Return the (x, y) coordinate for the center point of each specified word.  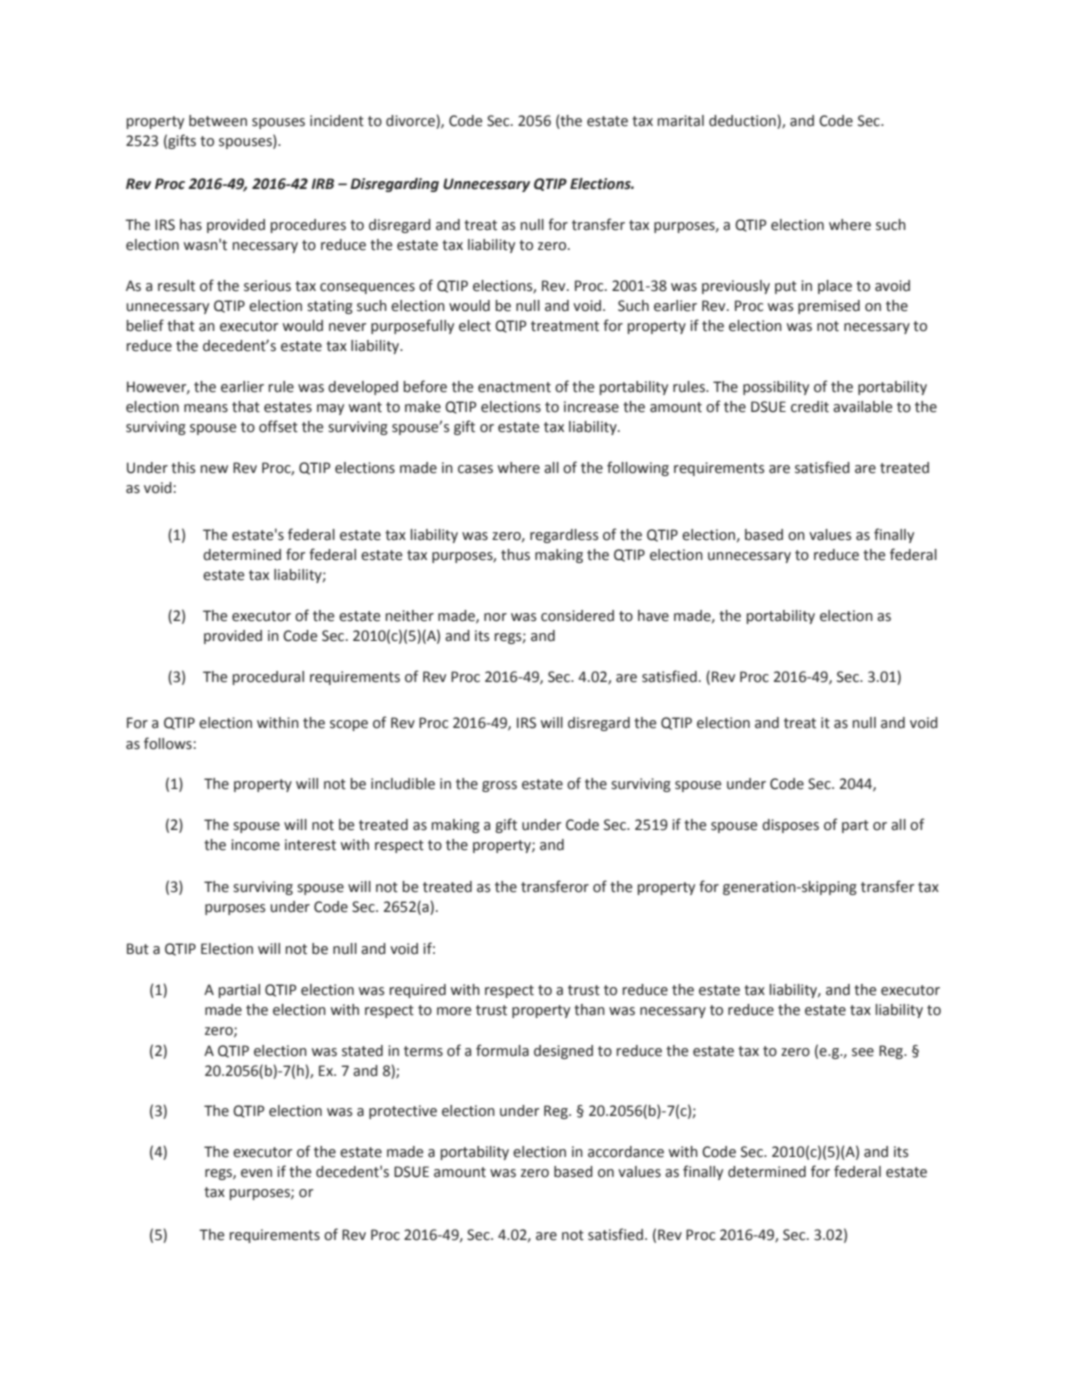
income (255, 845)
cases (475, 469)
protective (403, 1112)
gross (499, 786)
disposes (790, 826)
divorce (410, 121)
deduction (742, 121)
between (218, 121)
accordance (626, 1152)
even (256, 1173)
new (214, 469)
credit (810, 407)
